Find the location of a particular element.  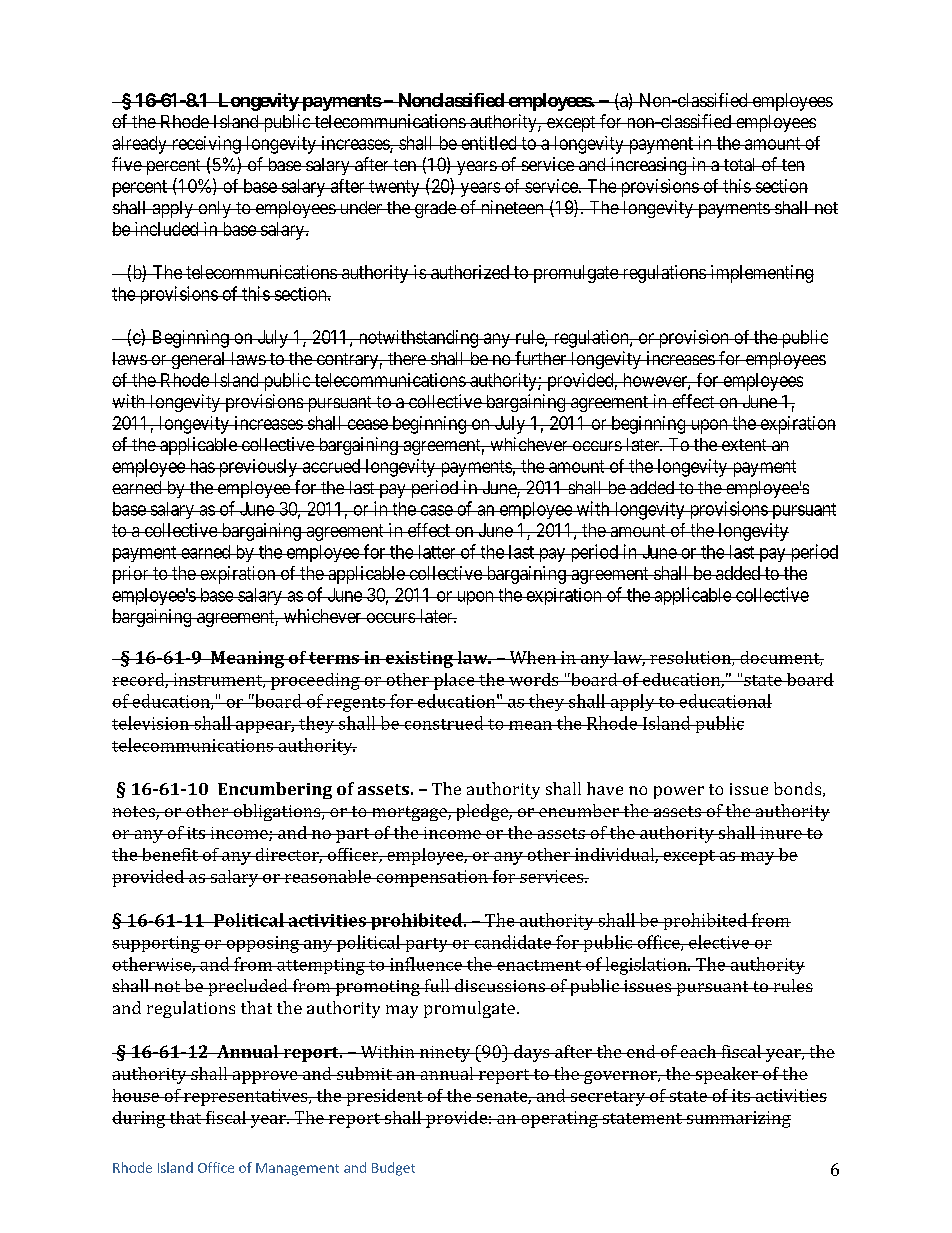

grade is located at coordinates (435, 209).
